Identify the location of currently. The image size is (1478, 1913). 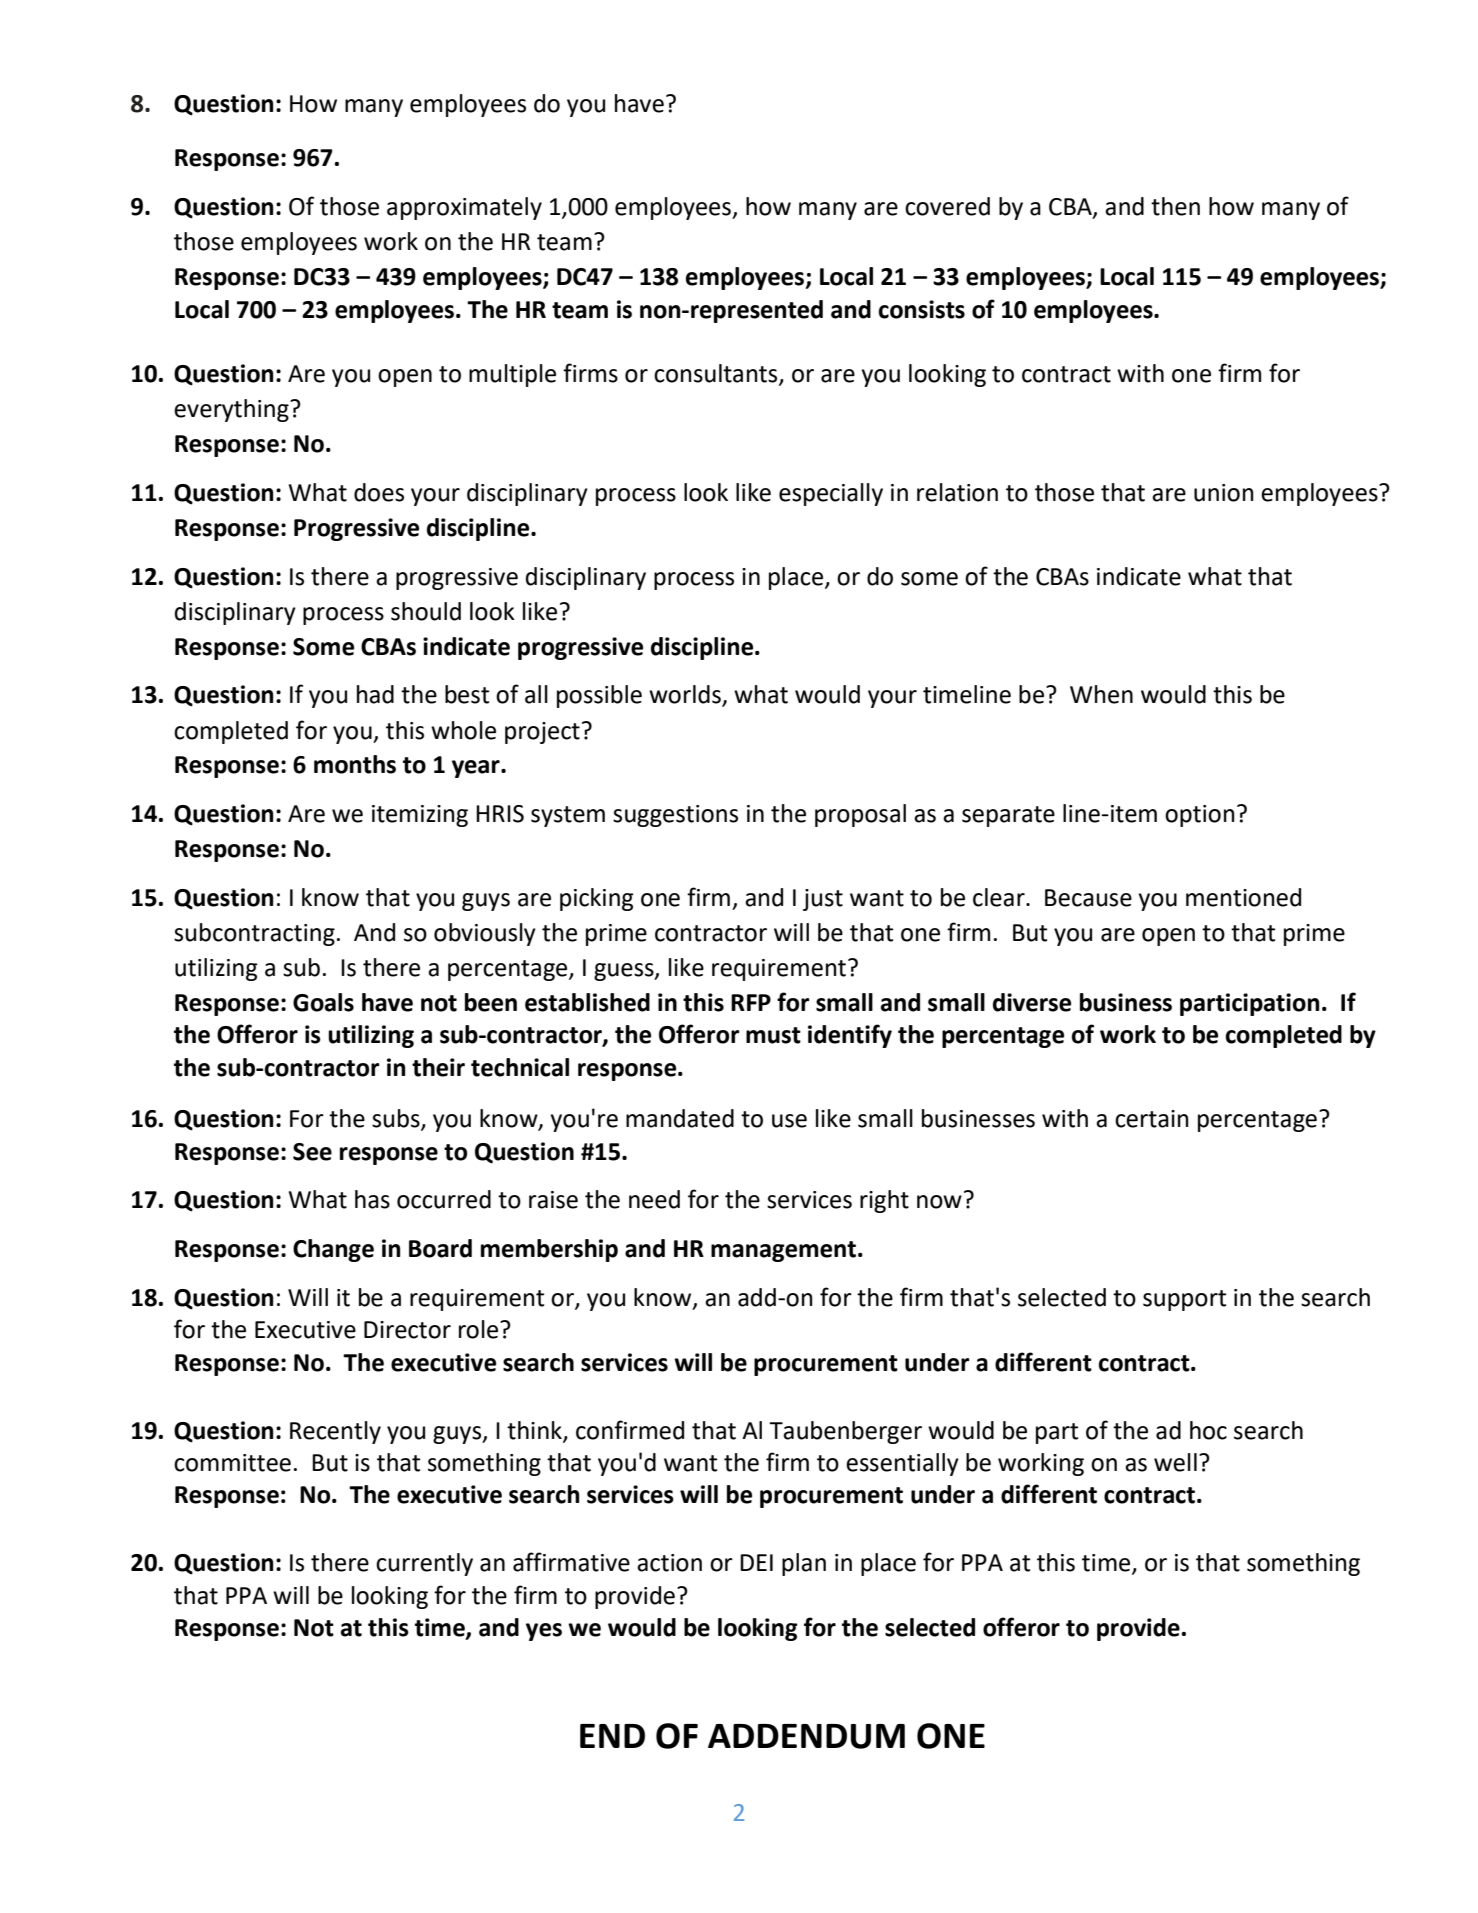
(424, 1564).
